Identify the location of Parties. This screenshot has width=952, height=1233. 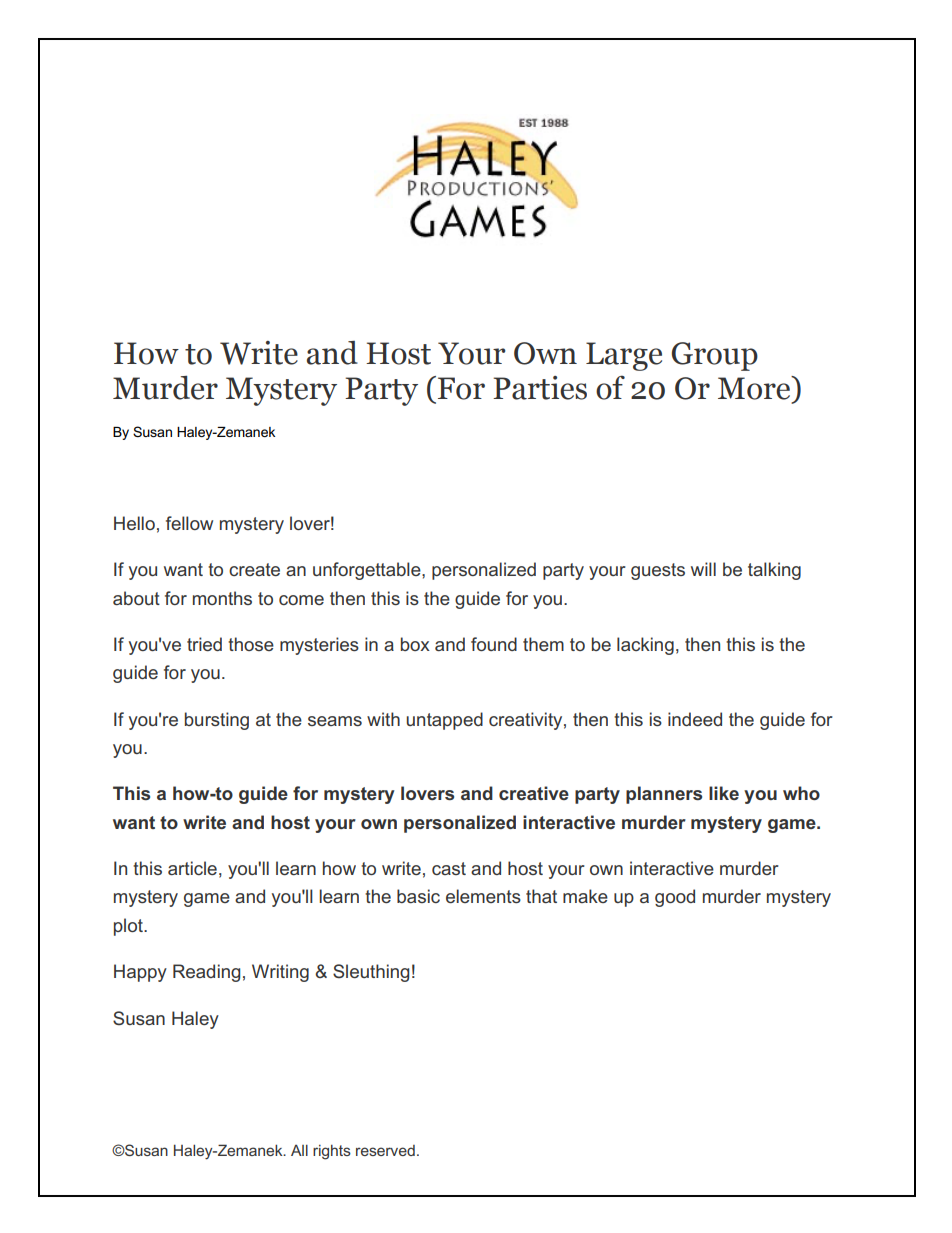
(540, 388).
